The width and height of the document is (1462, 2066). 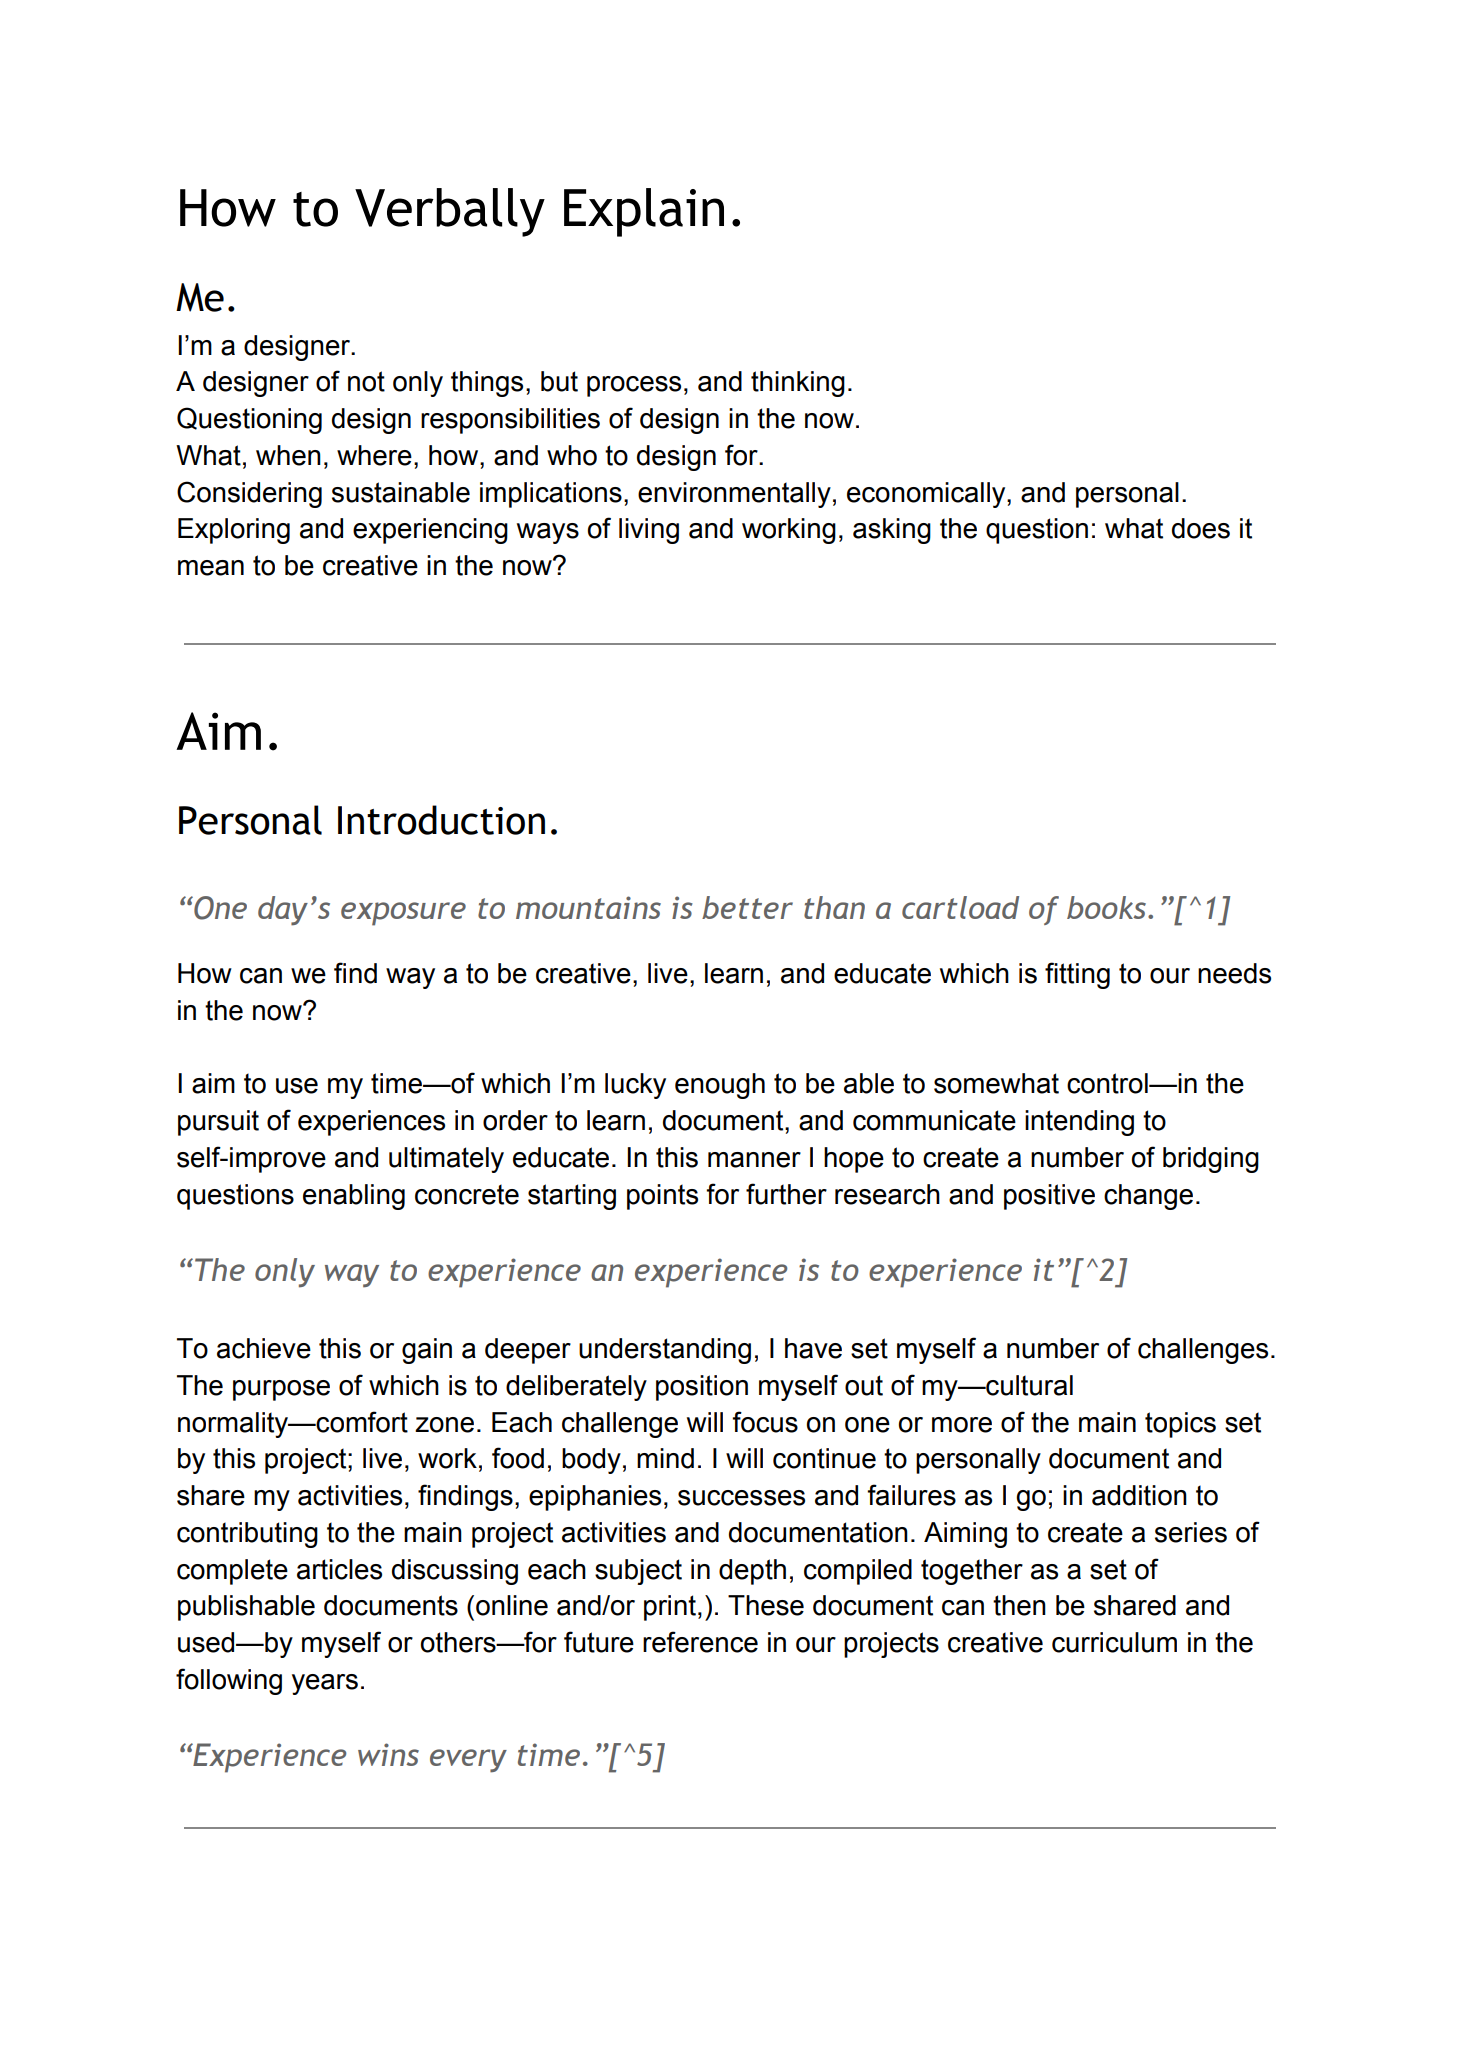 I want to click on thinking, so click(x=798, y=384).
